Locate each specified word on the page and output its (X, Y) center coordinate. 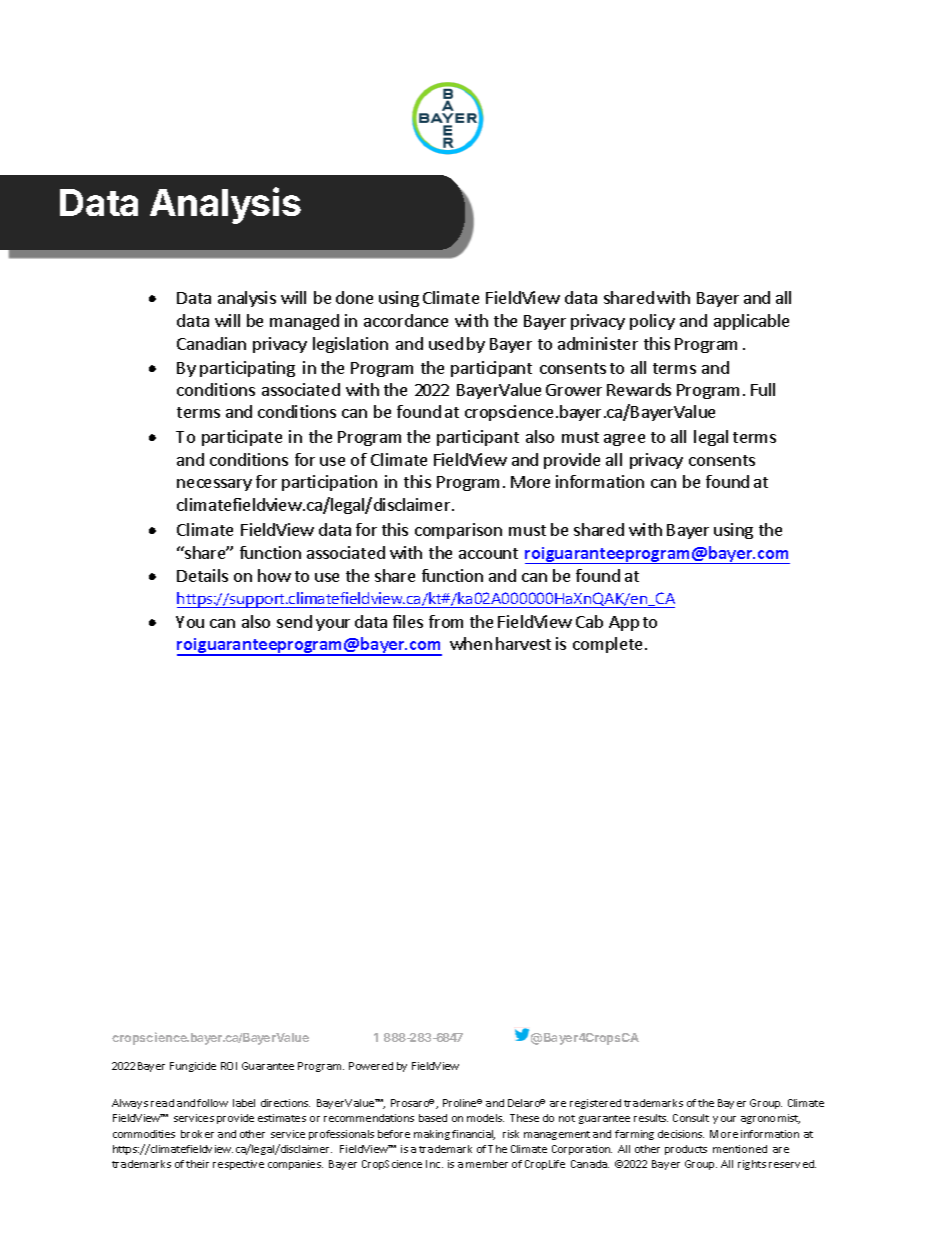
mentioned (740, 1149)
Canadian (211, 343)
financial (473, 1135)
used (446, 343)
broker (197, 1134)
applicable (751, 322)
